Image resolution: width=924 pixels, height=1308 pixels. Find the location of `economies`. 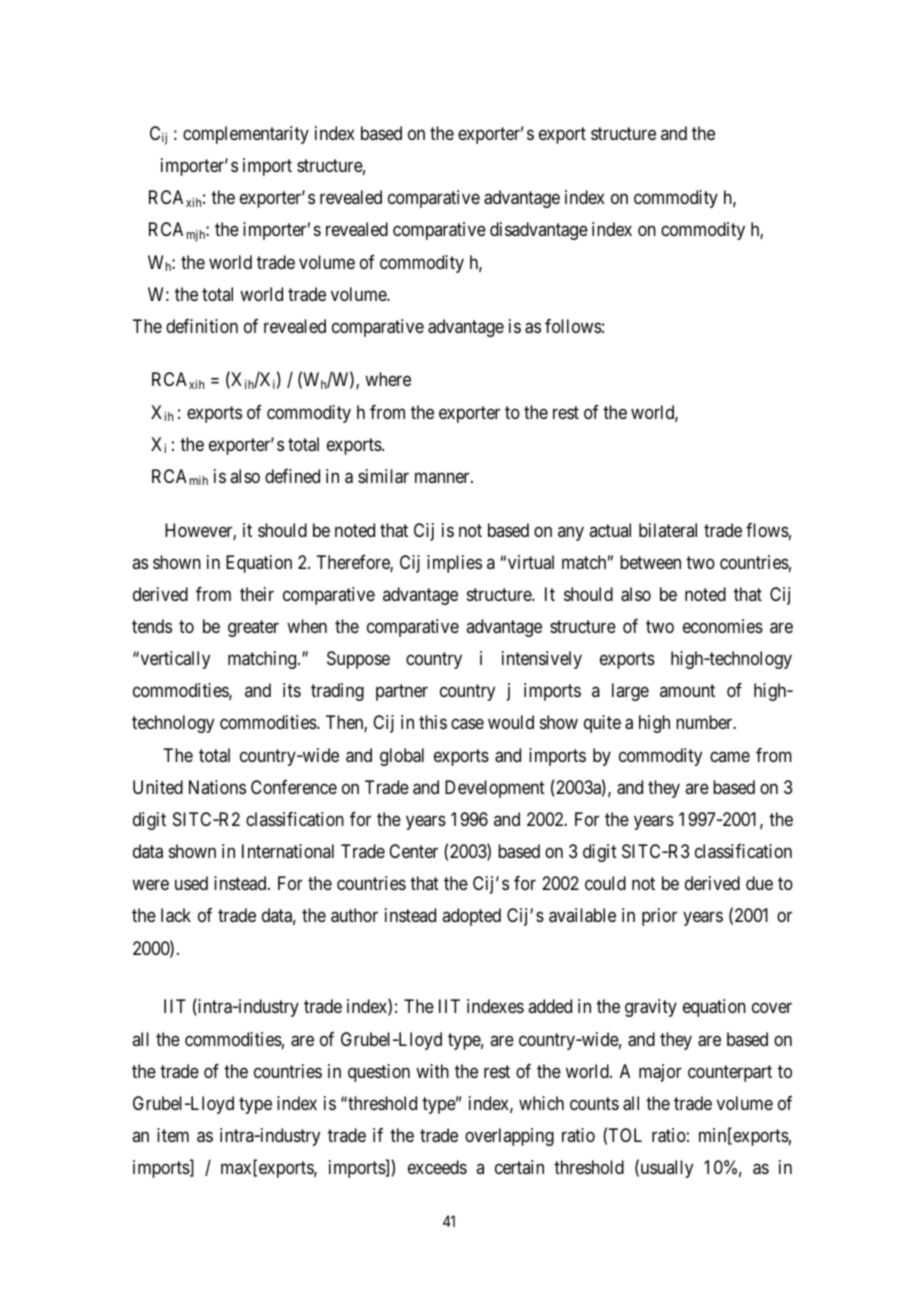

economies is located at coordinates (723, 626).
